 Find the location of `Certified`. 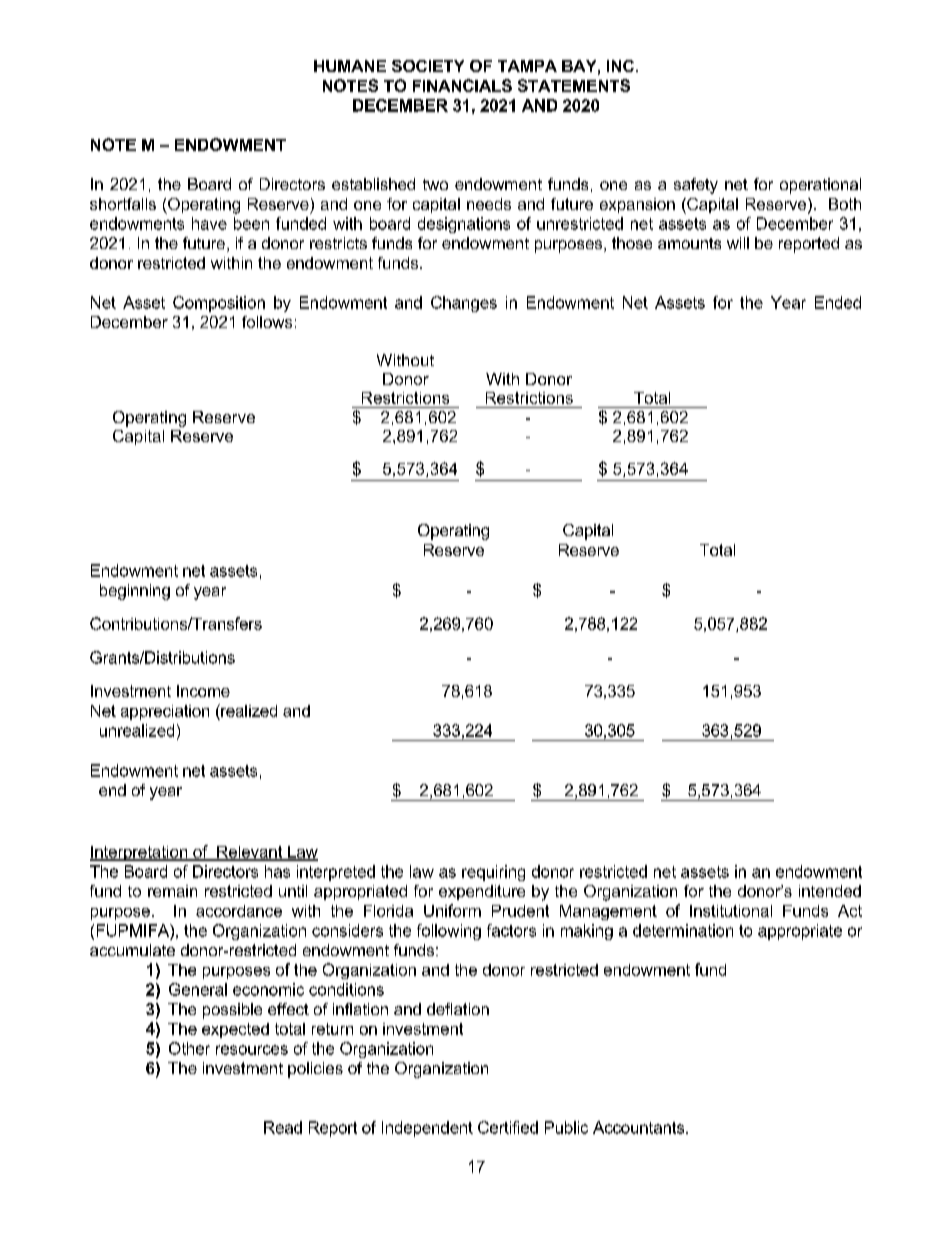

Certified is located at coordinates (508, 1127).
